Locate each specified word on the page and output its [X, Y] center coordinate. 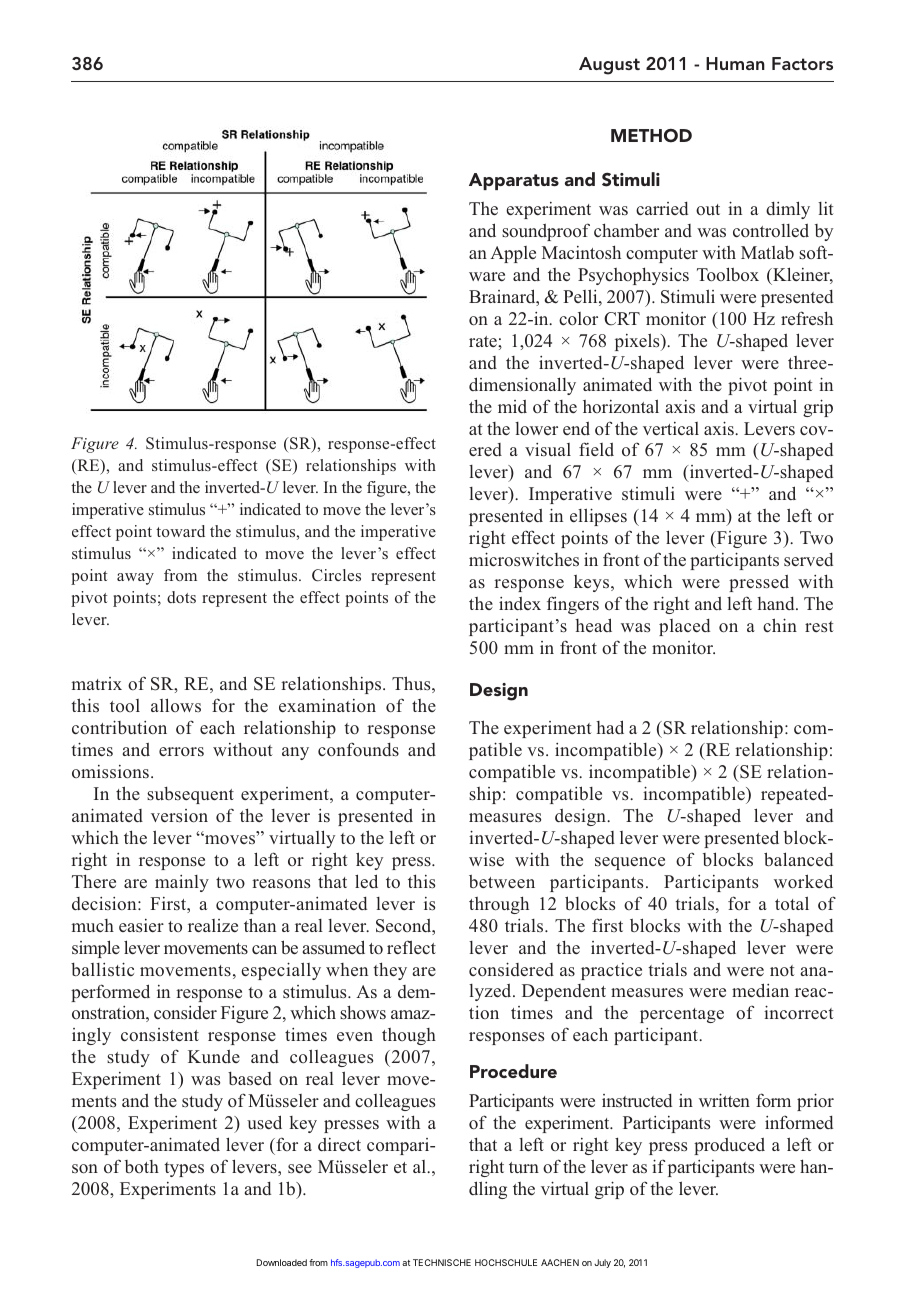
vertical [671, 428]
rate [484, 341]
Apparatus [514, 181]
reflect [411, 947]
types [184, 1169]
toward [180, 531]
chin [780, 625]
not [782, 971]
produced [729, 1146]
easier [141, 926]
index [520, 603]
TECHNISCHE [442, 1262]
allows [176, 705]
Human [735, 63]
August [609, 66]
